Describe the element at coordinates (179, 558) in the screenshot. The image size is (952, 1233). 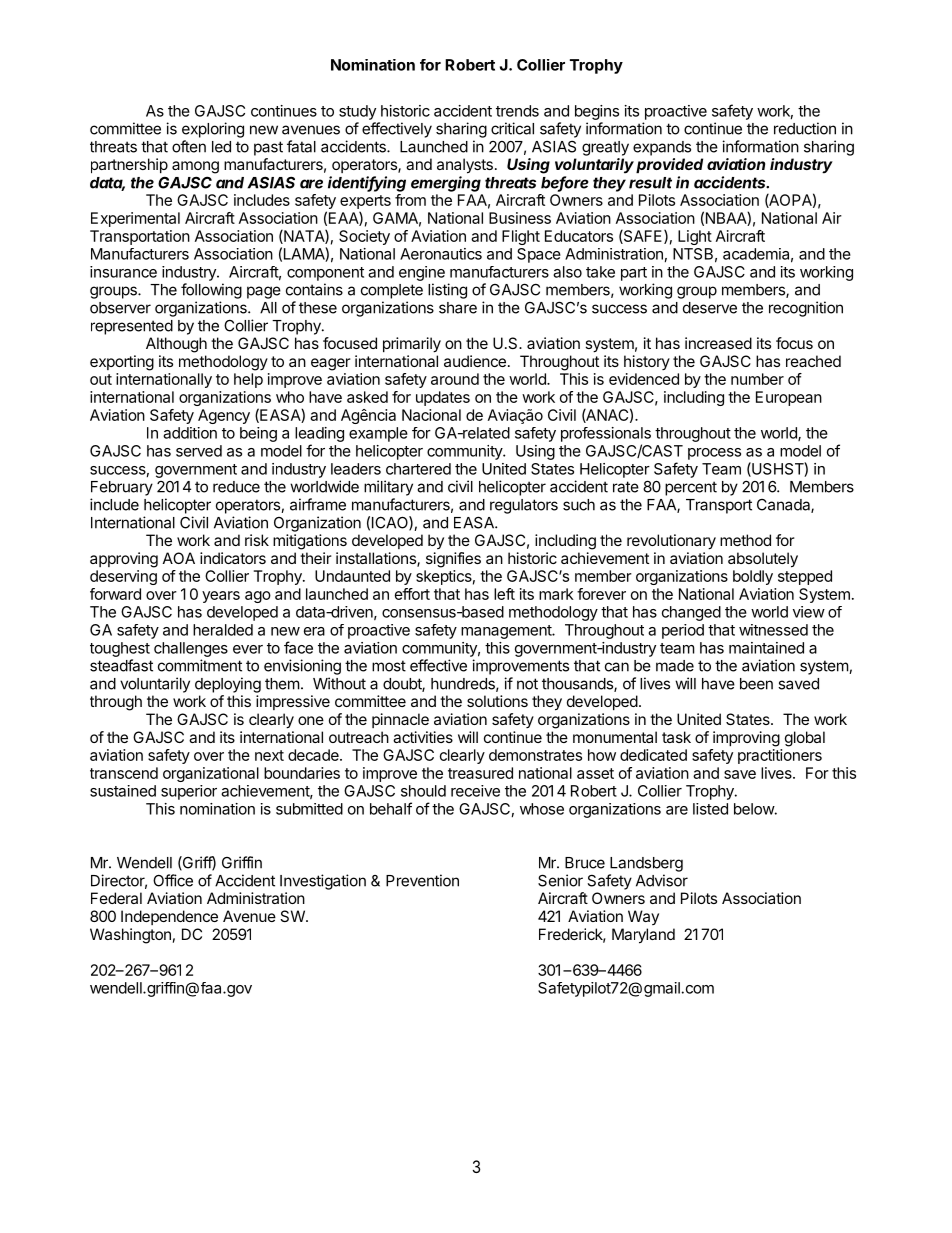
I see `AOA` at that location.
